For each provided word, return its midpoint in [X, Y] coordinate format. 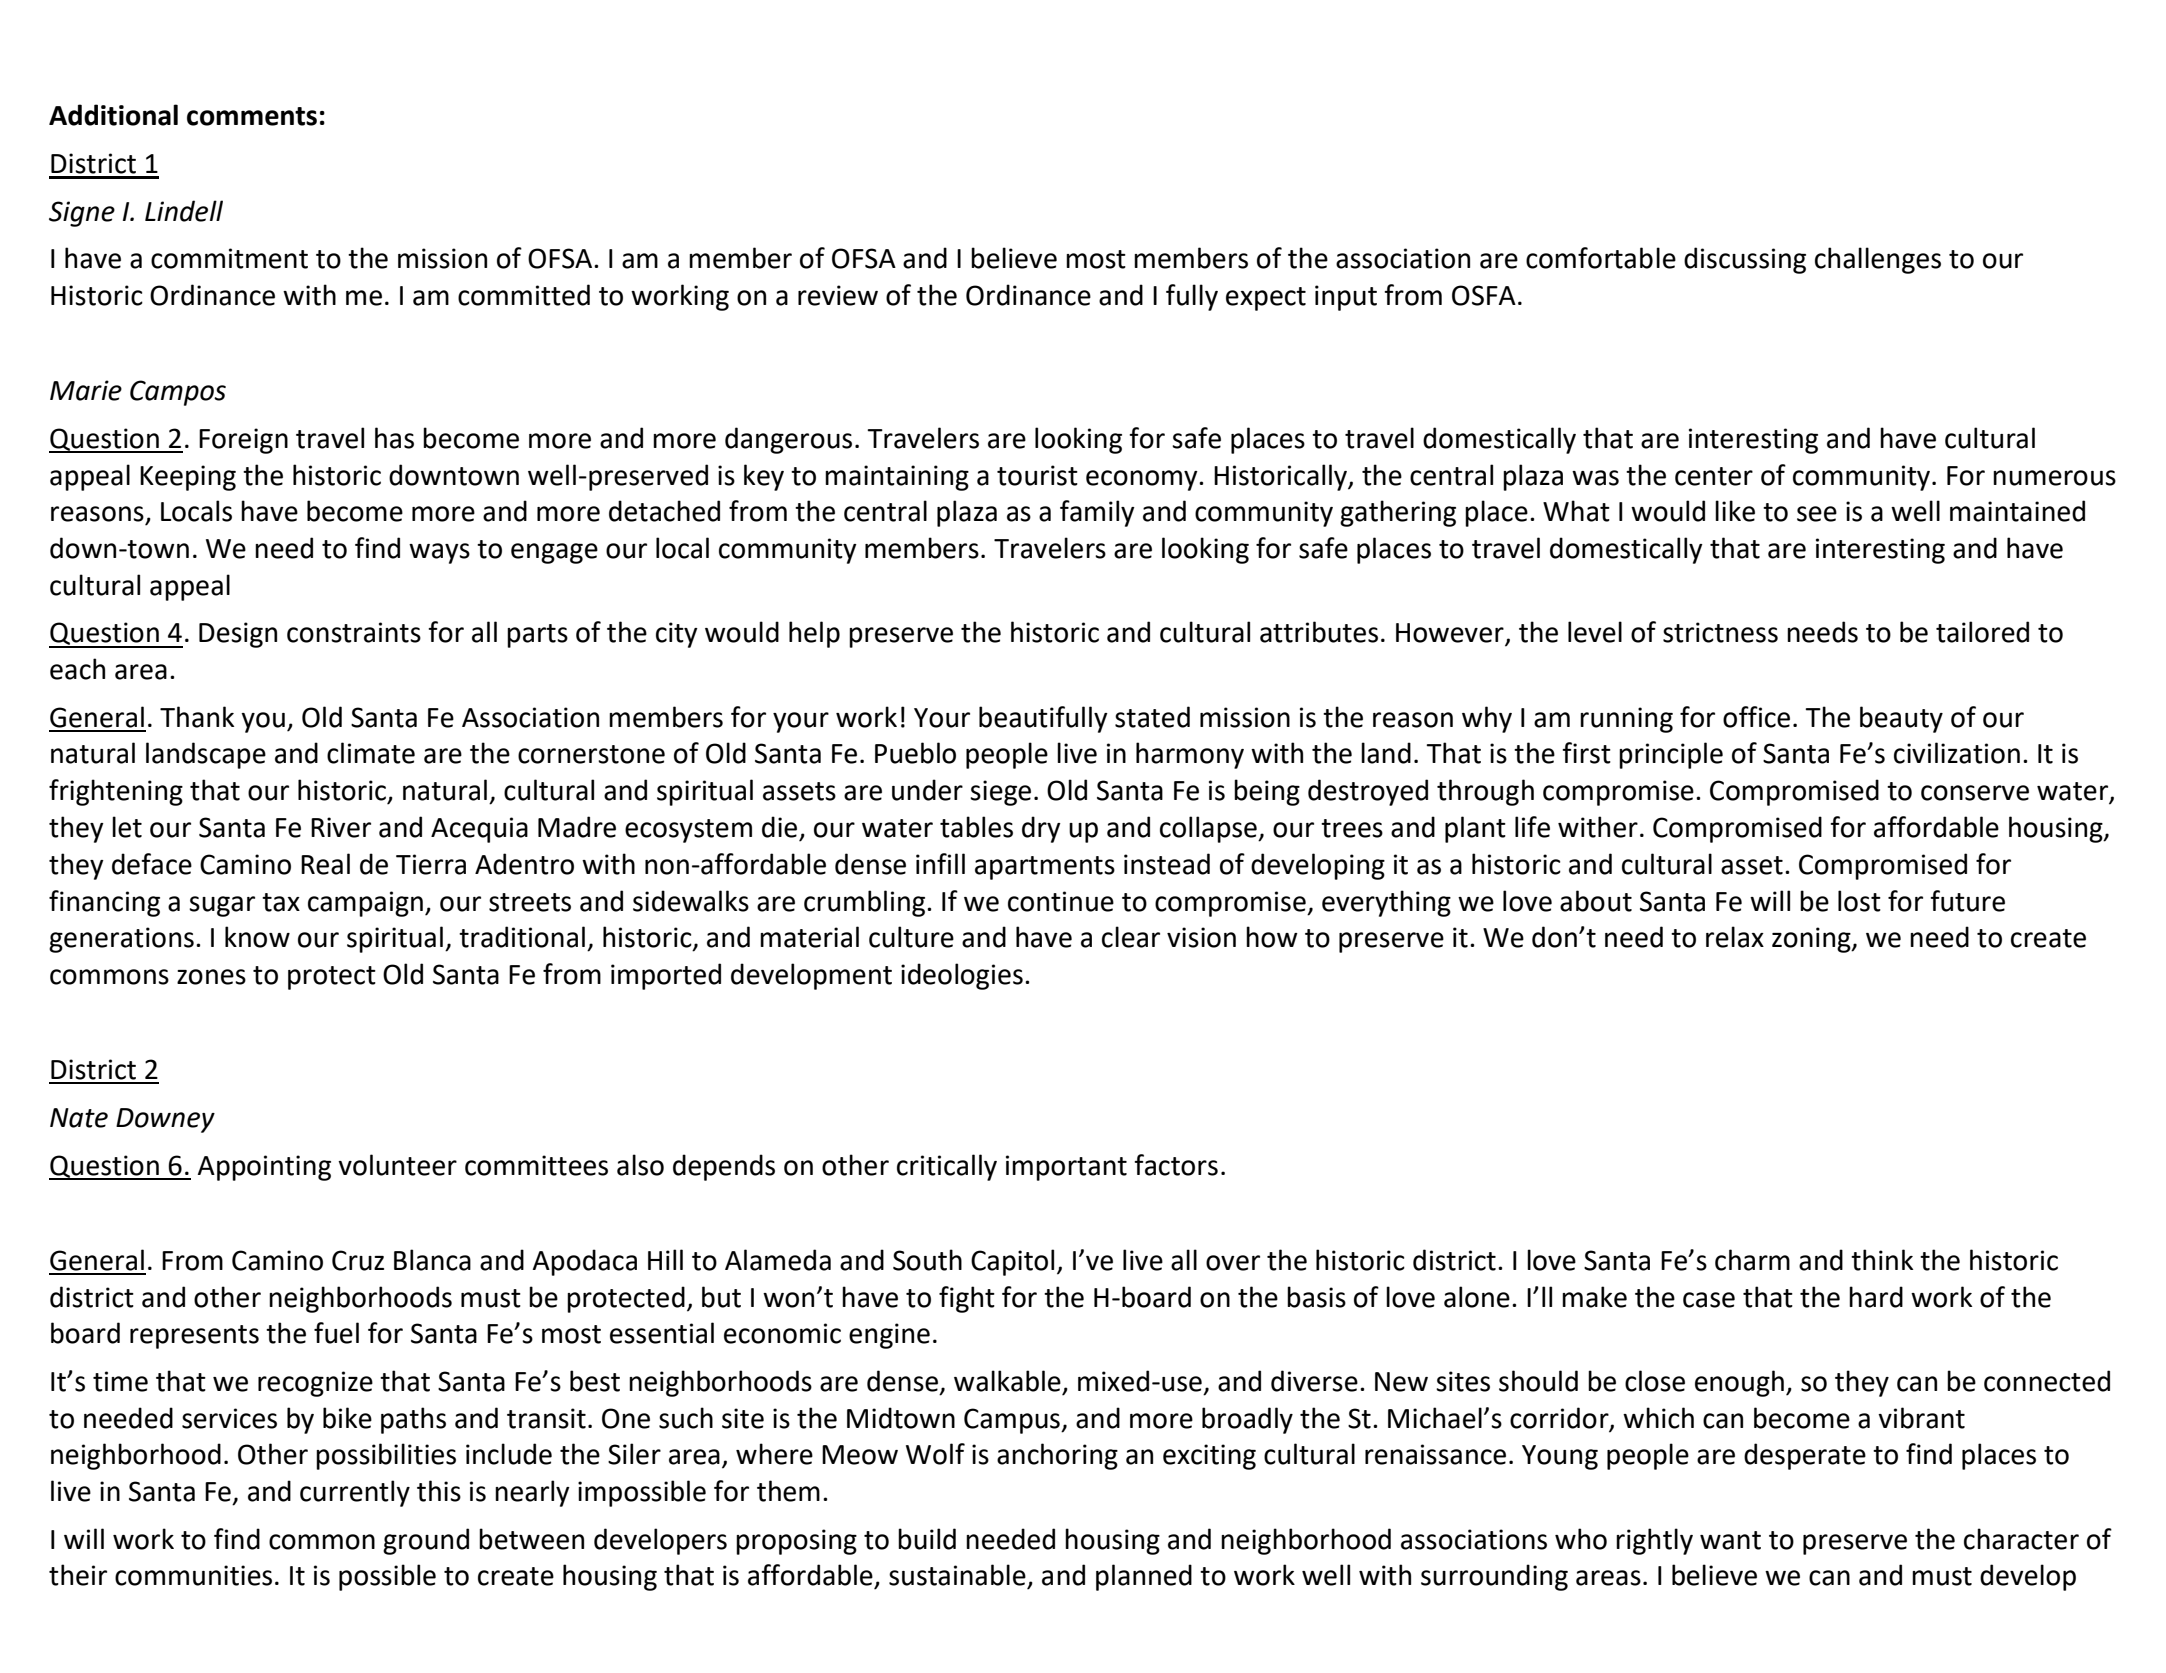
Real [325, 864]
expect [1266, 299]
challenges [1878, 260]
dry [1041, 829]
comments [252, 116]
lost [1859, 901]
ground [426, 1541]
